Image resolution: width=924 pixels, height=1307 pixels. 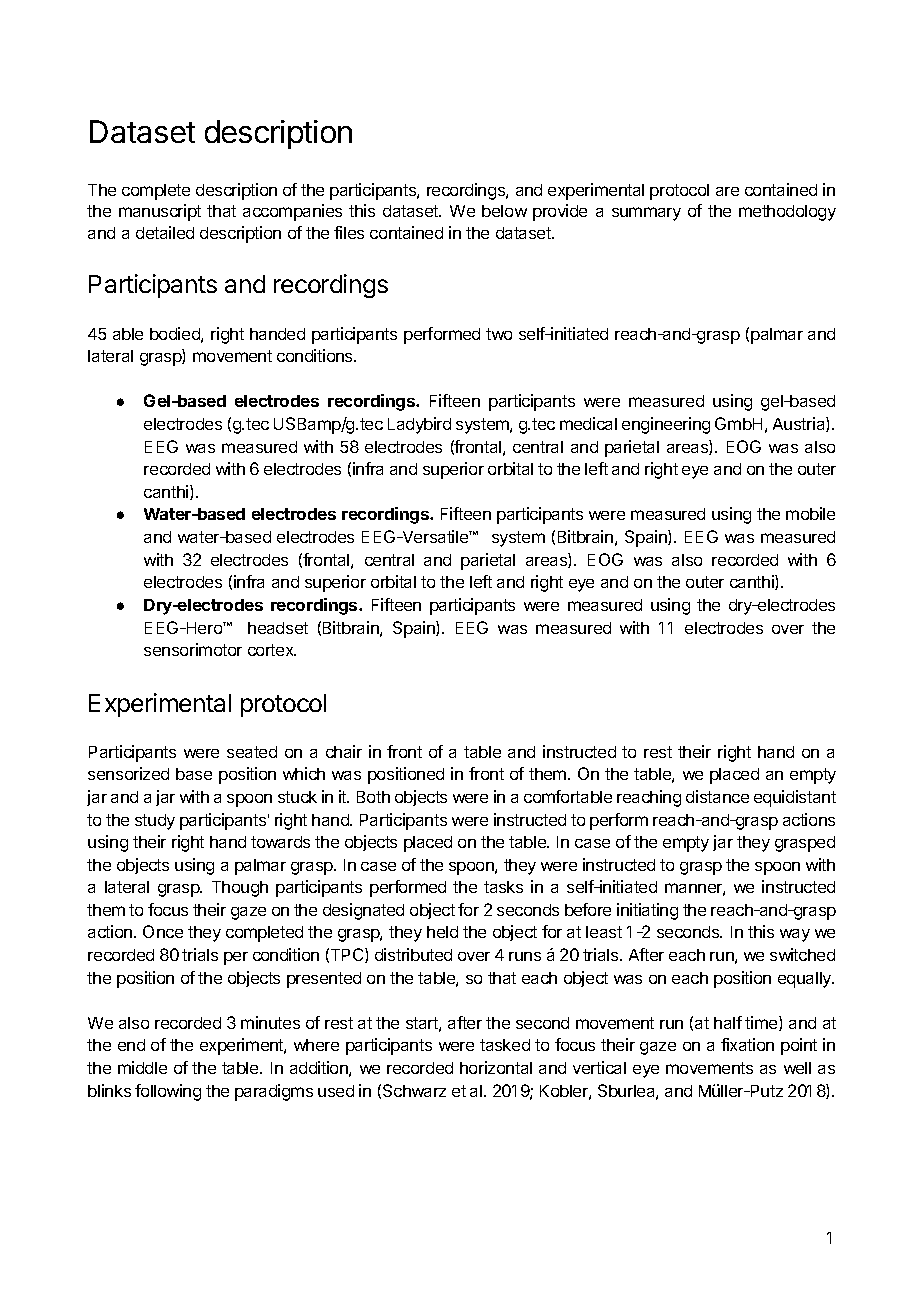 What do you see at coordinates (810, 513) in the screenshot?
I see `mobile` at bounding box center [810, 513].
